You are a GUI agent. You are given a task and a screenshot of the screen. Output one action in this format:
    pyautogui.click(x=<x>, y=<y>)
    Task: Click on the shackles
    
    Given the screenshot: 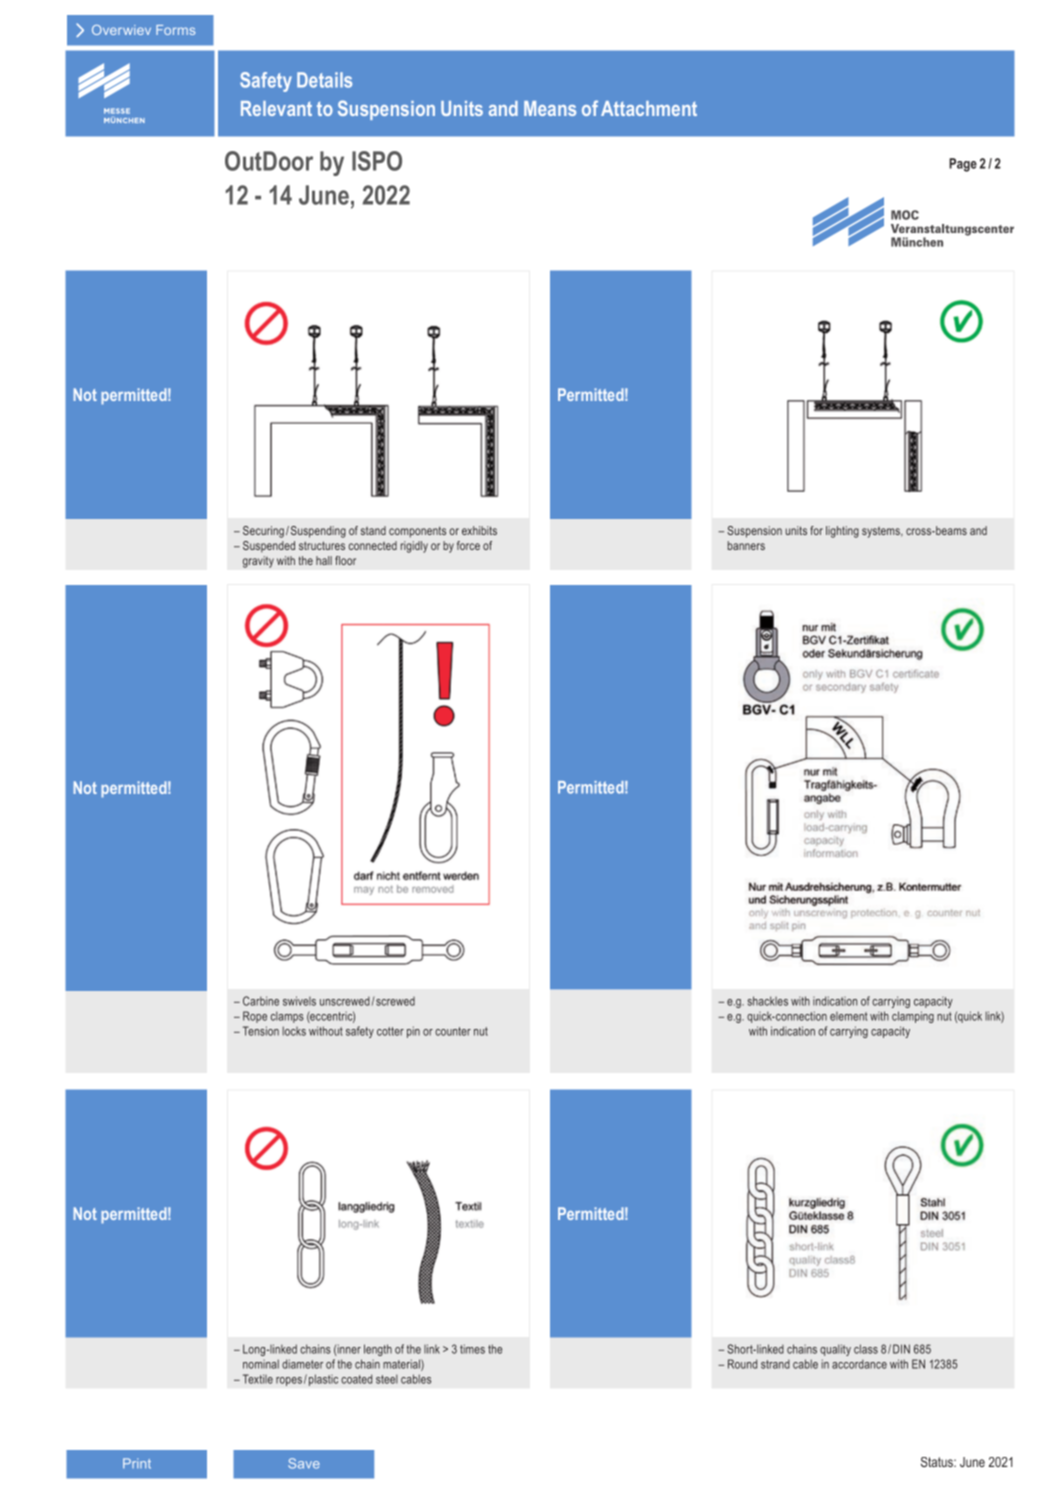 What is the action you would take?
    pyautogui.click(x=767, y=1001)
